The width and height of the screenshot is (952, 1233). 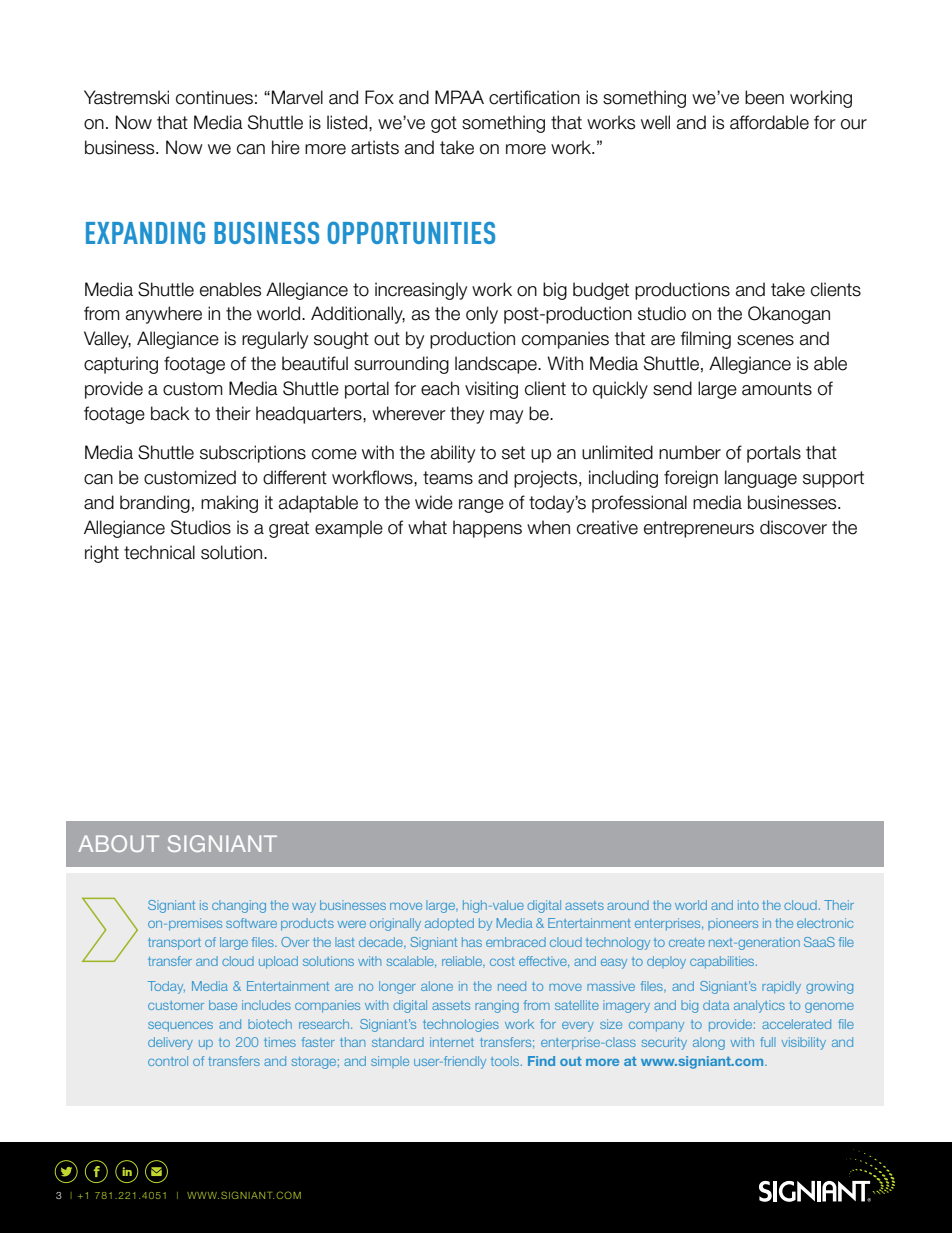 What do you see at coordinates (170, 413) in the screenshot?
I see `back` at bounding box center [170, 413].
